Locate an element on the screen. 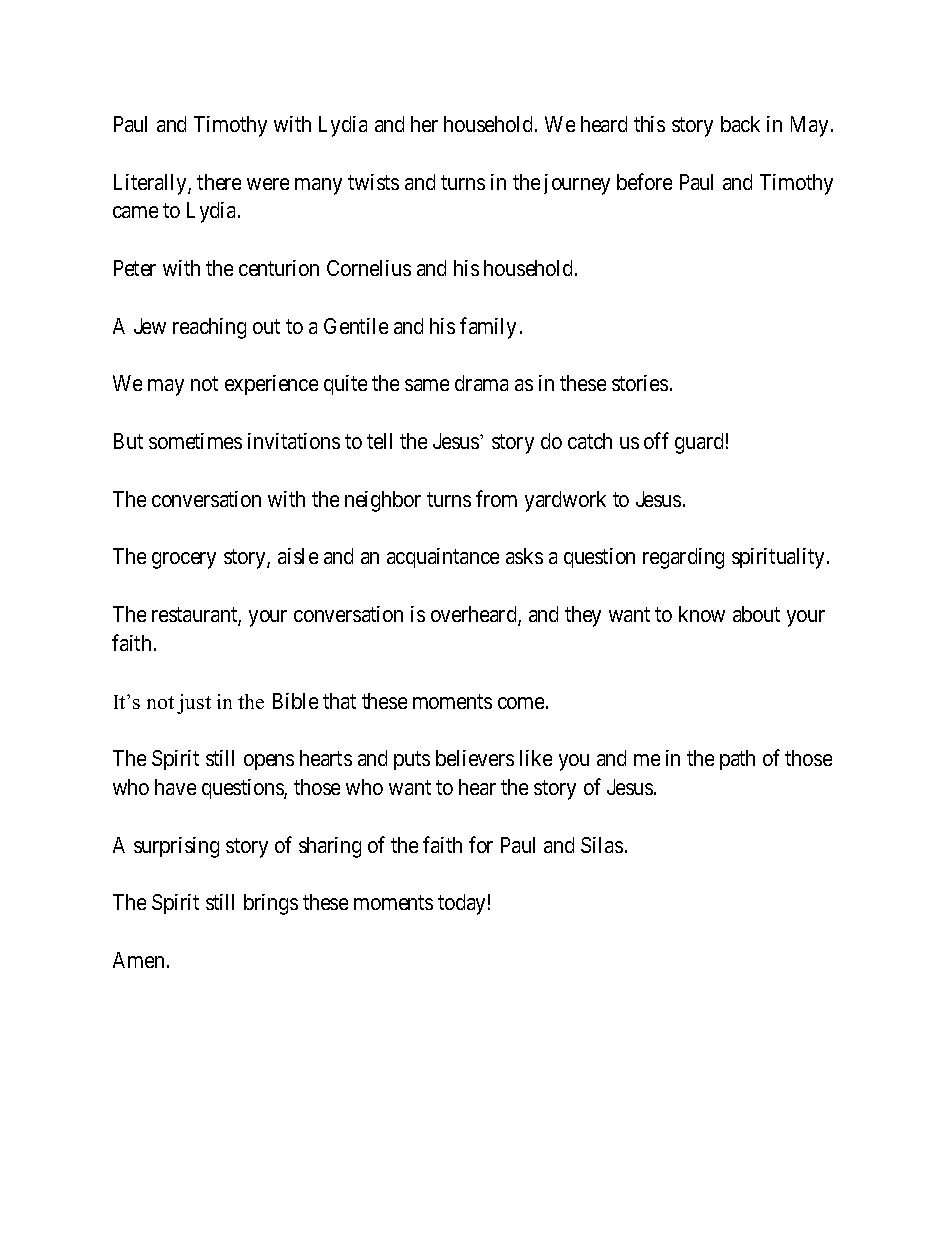 This screenshot has height=1233, width=952. believers is located at coordinates (475, 758).
